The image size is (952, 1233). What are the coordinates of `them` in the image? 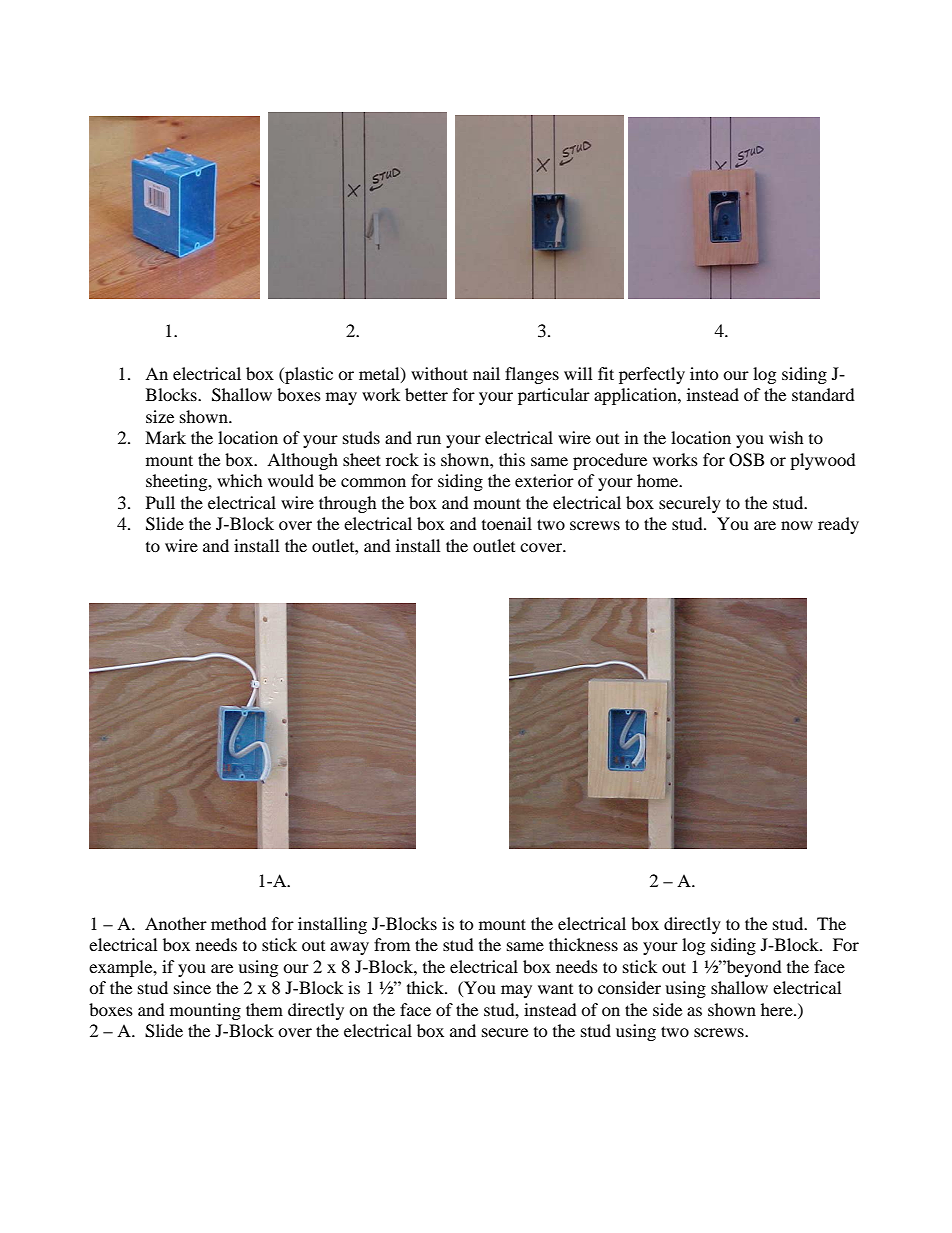 It's located at (264, 1009).
